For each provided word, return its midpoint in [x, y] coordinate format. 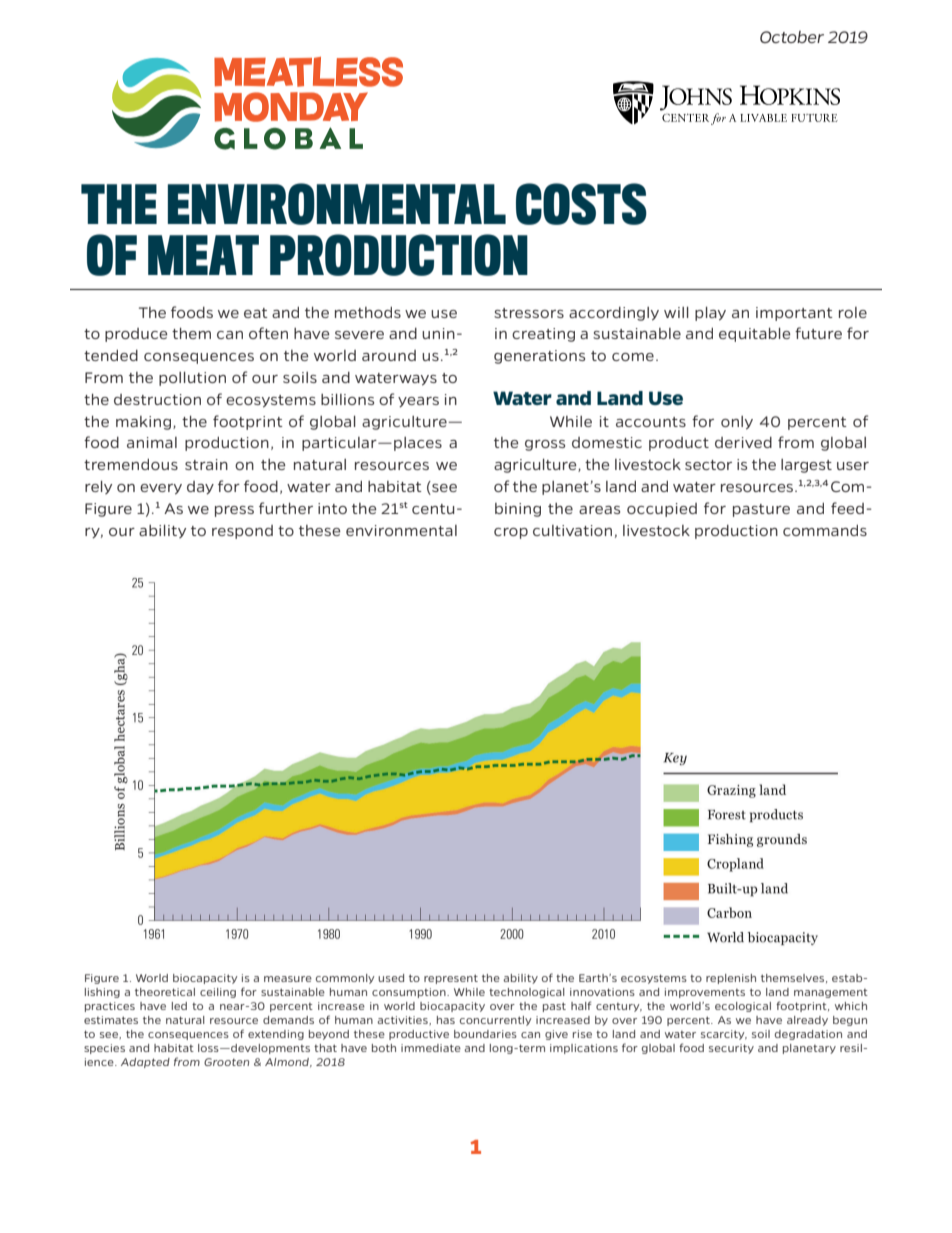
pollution [192, 379]
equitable [755, 335]
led [179, 1006]
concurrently [496, 1021]
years [418, 402]
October [792, 37]
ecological [743, 1007]
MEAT [203, 255]
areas [599, 510]
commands [825, 530]
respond [242, 532]
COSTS [581, 204]
